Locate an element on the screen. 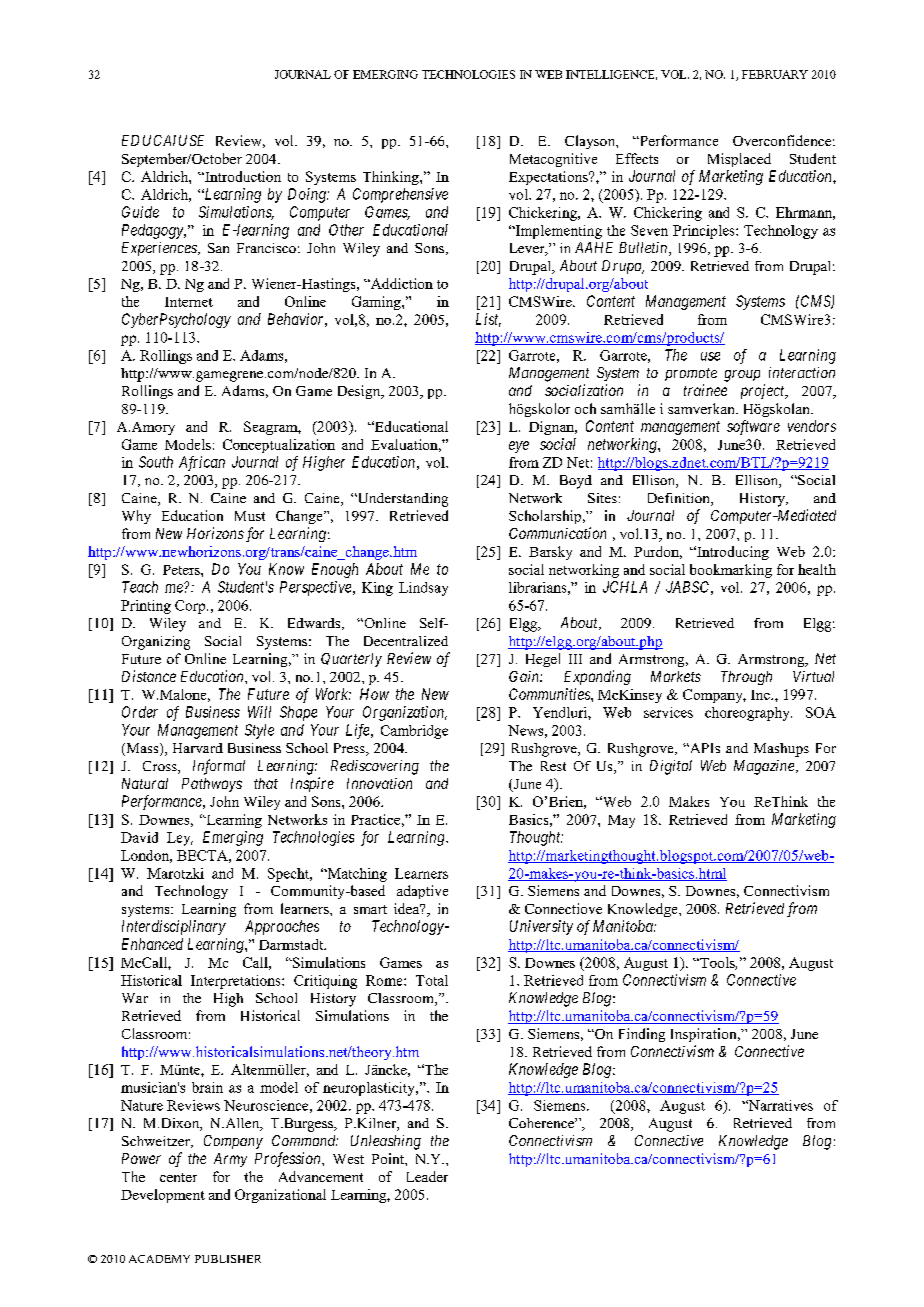 This screenshot has height=1307, width=924. Pathways is located at coordinates (212, 785).
